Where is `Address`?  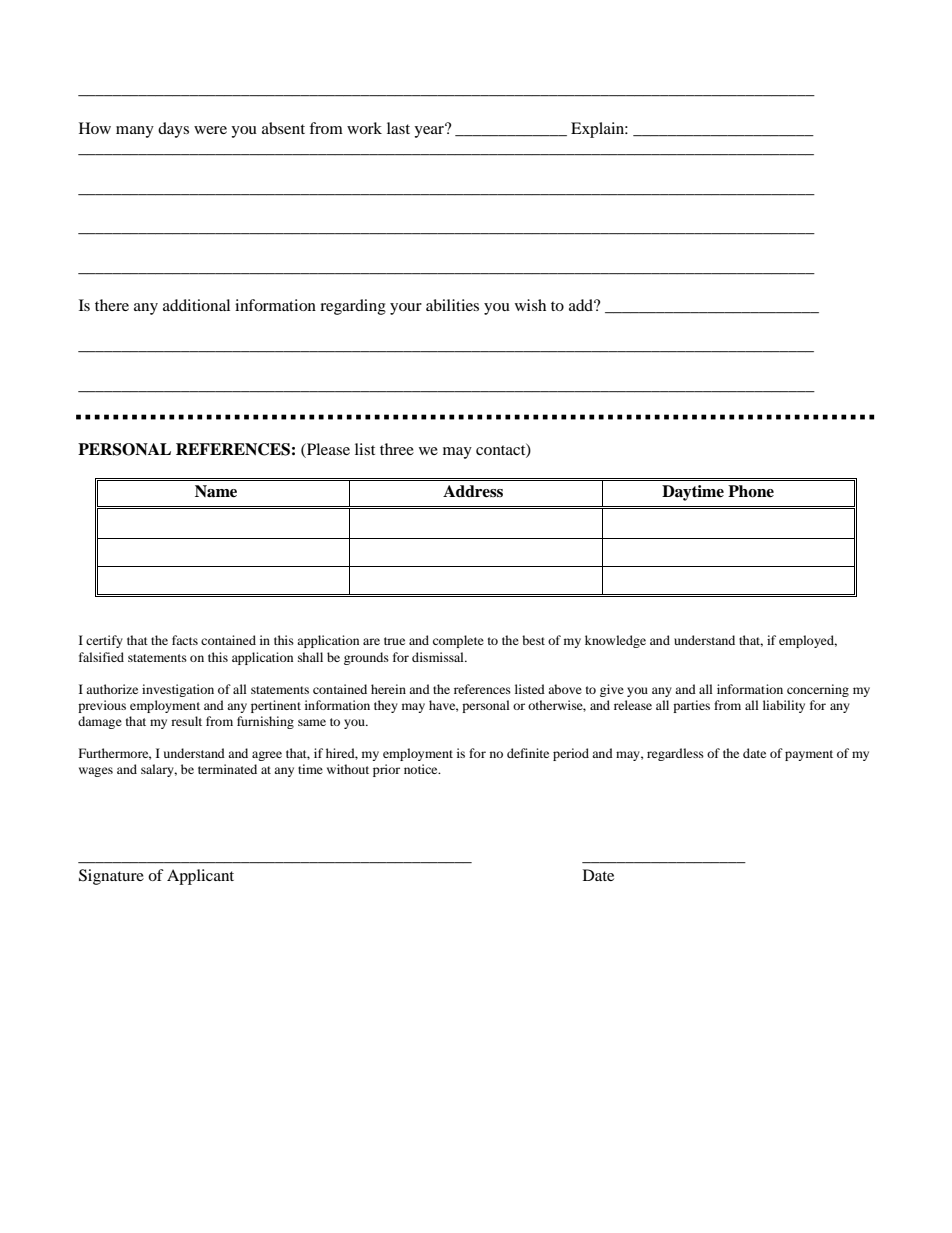 Address is located at coordinates (473, 491).
